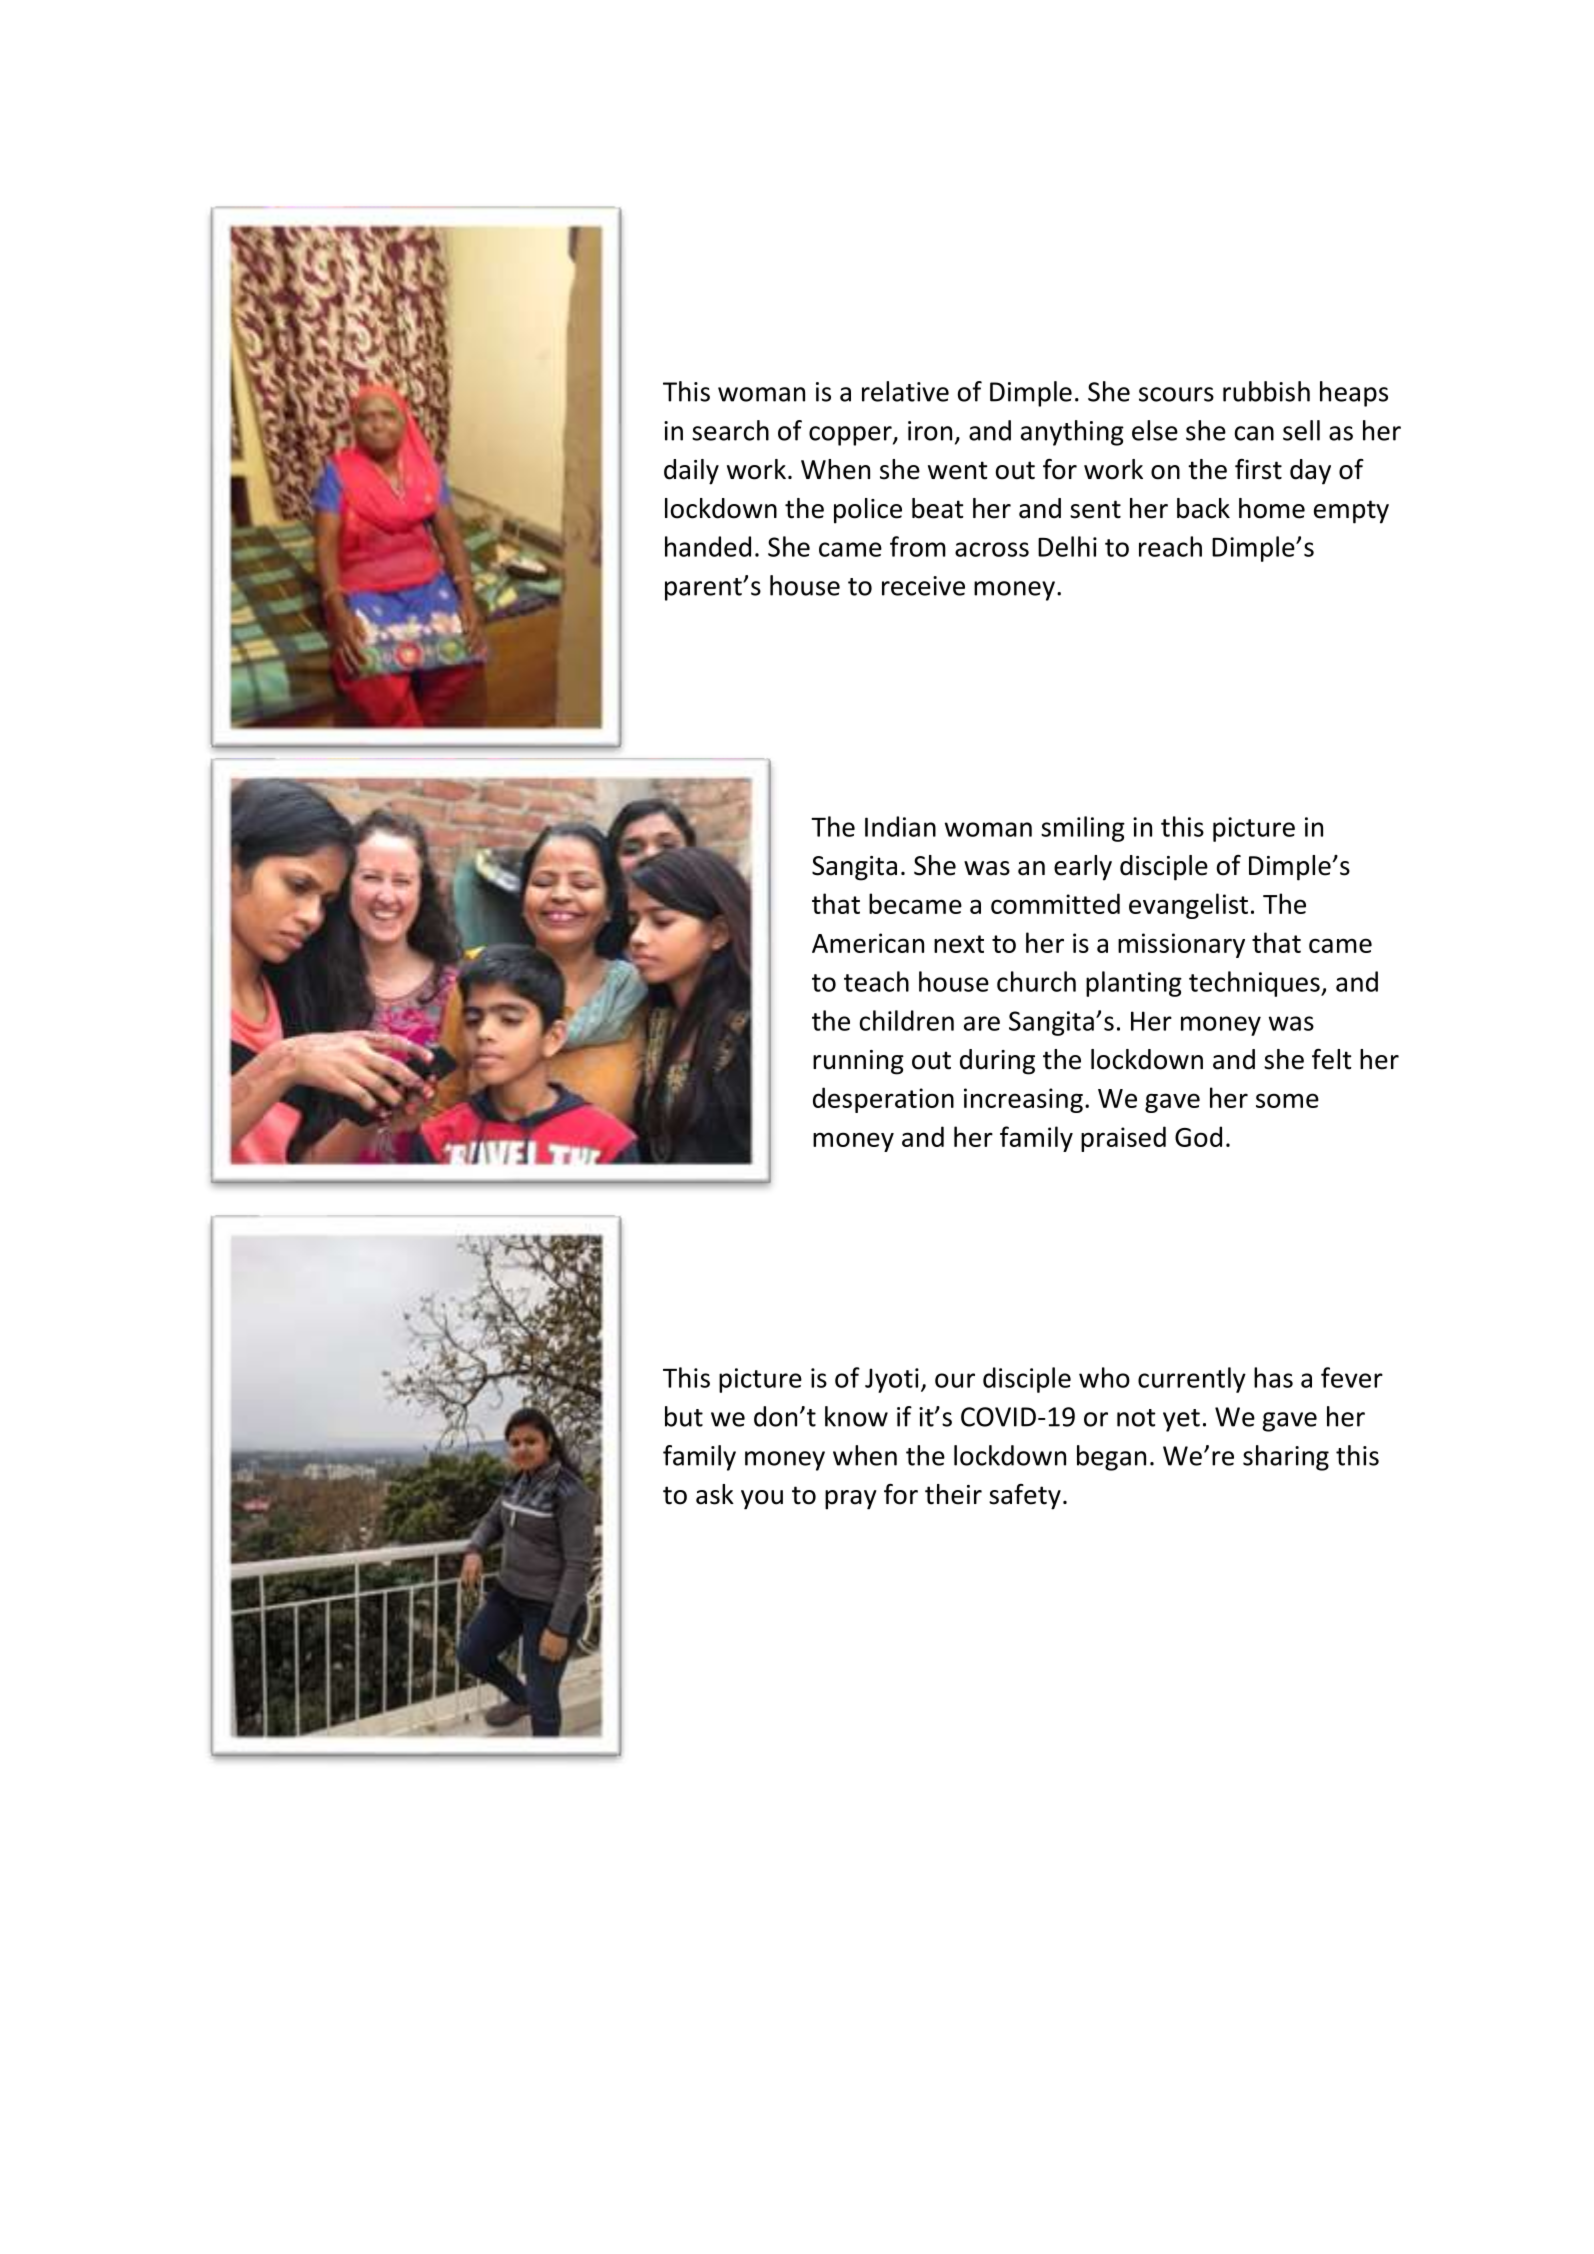  I want to click on sell, so click(1301, 430).
